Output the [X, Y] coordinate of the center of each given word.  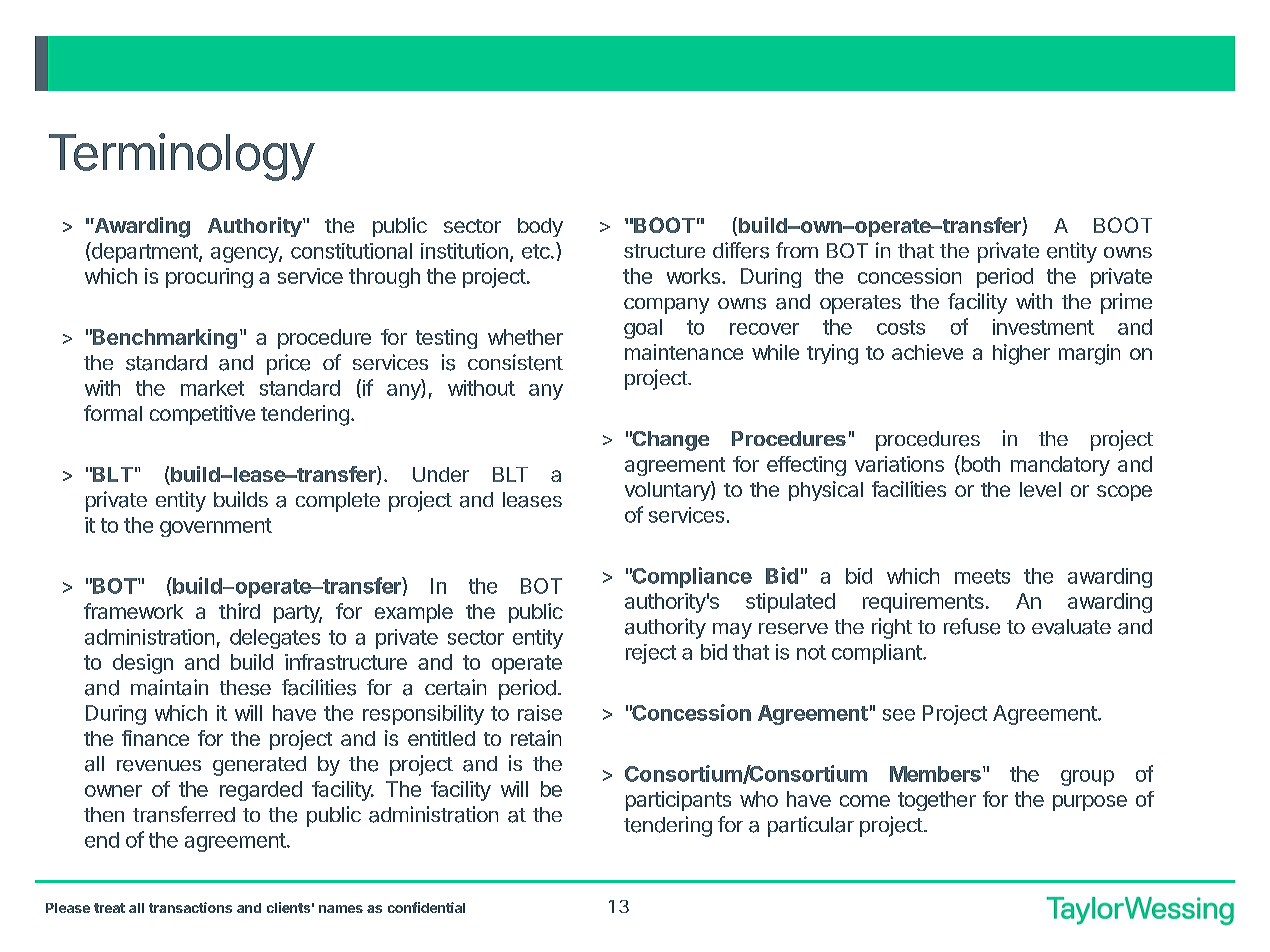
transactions [190, 907]
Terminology [182, 157]
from [797, 250]
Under [441, 474]
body [540, 227]
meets [982, 576]
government [216, 527]
